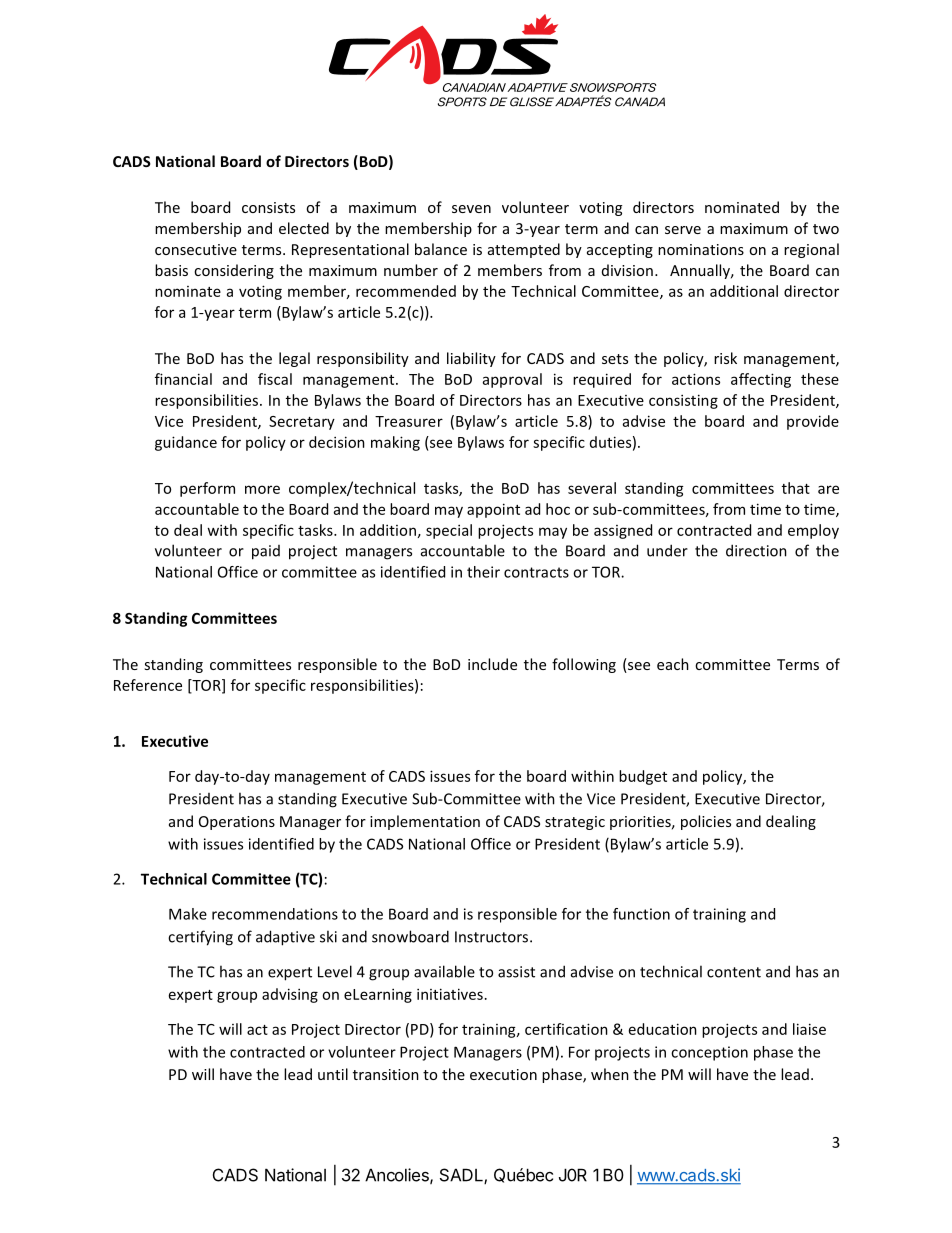 The width and height of the screenshot is (952, 1233). Describe the element at coordinates (493, 937) in the screenshot. I see `Instructors` at that location.
